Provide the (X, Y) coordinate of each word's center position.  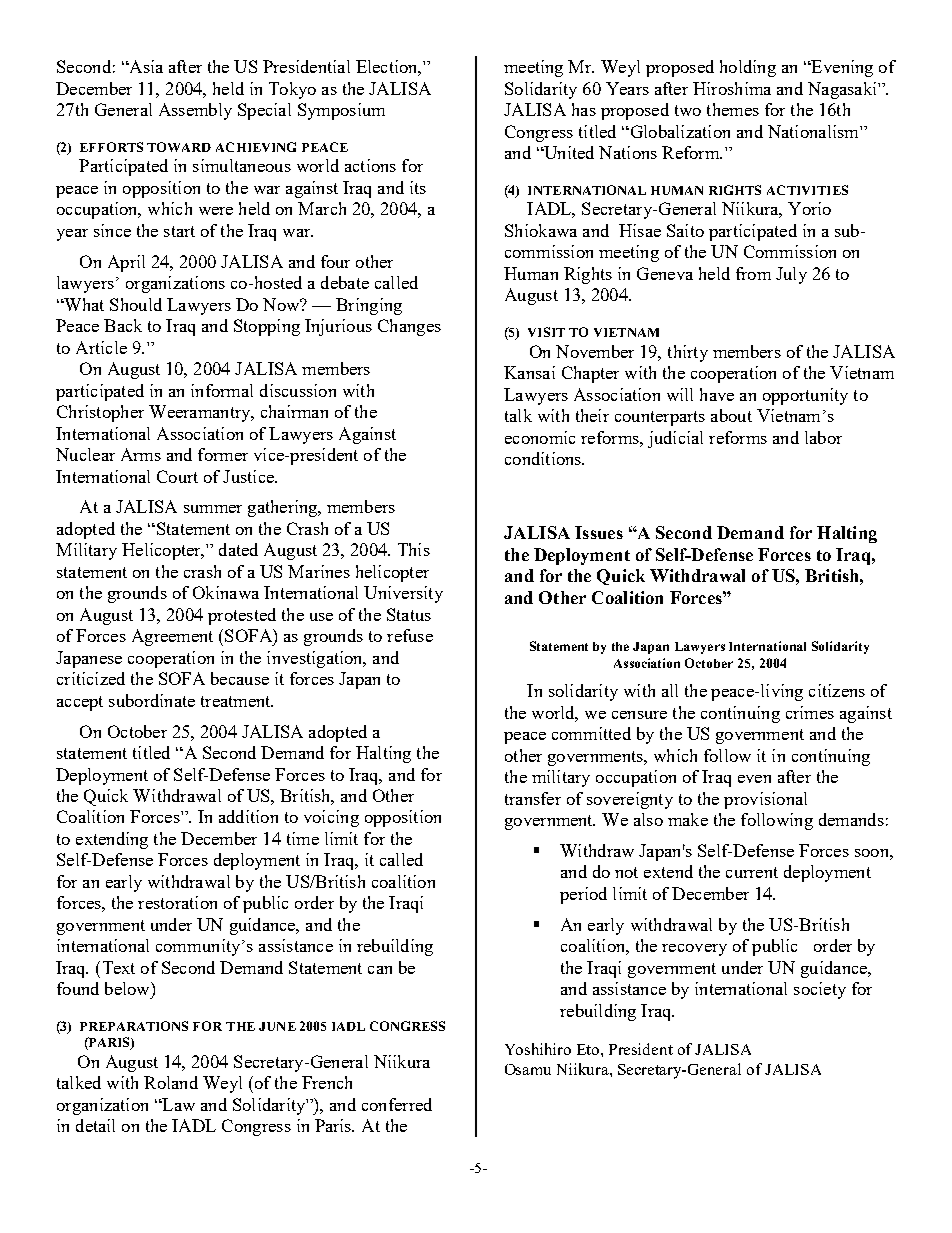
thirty (688, 353)
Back (123, 325)
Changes (409, 327)
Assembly (195, 111)
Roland (171, 1082)
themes (733, 109)
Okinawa (226, 592)
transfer (533, 798)
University (403, 594)
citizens (837, 690)
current (752, 872)
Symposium (341, 111)
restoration (177, 902)
